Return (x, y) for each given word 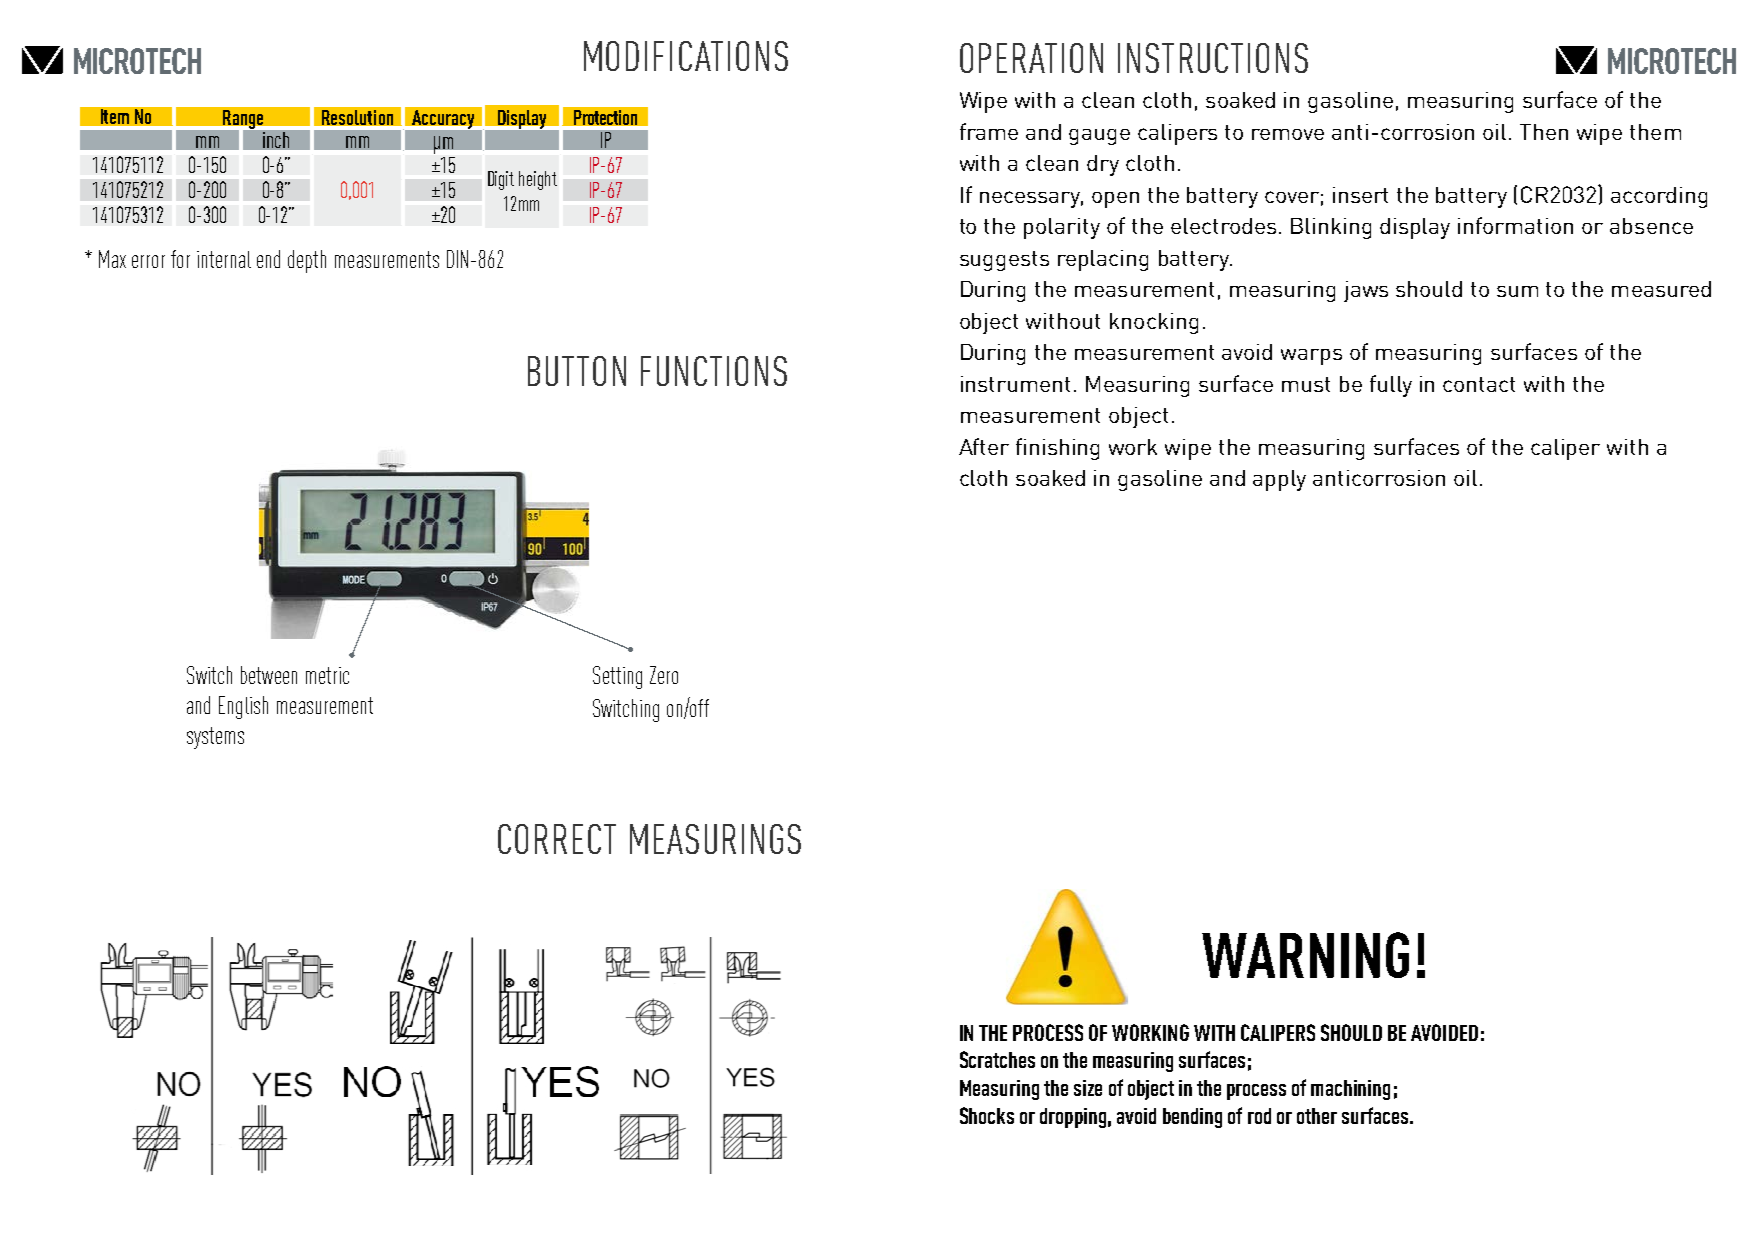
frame (989, 131)
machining (1350, 1090)
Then (1544, 132)
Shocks (987, 1115)
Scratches (997, 1059)
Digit (501, 180)
